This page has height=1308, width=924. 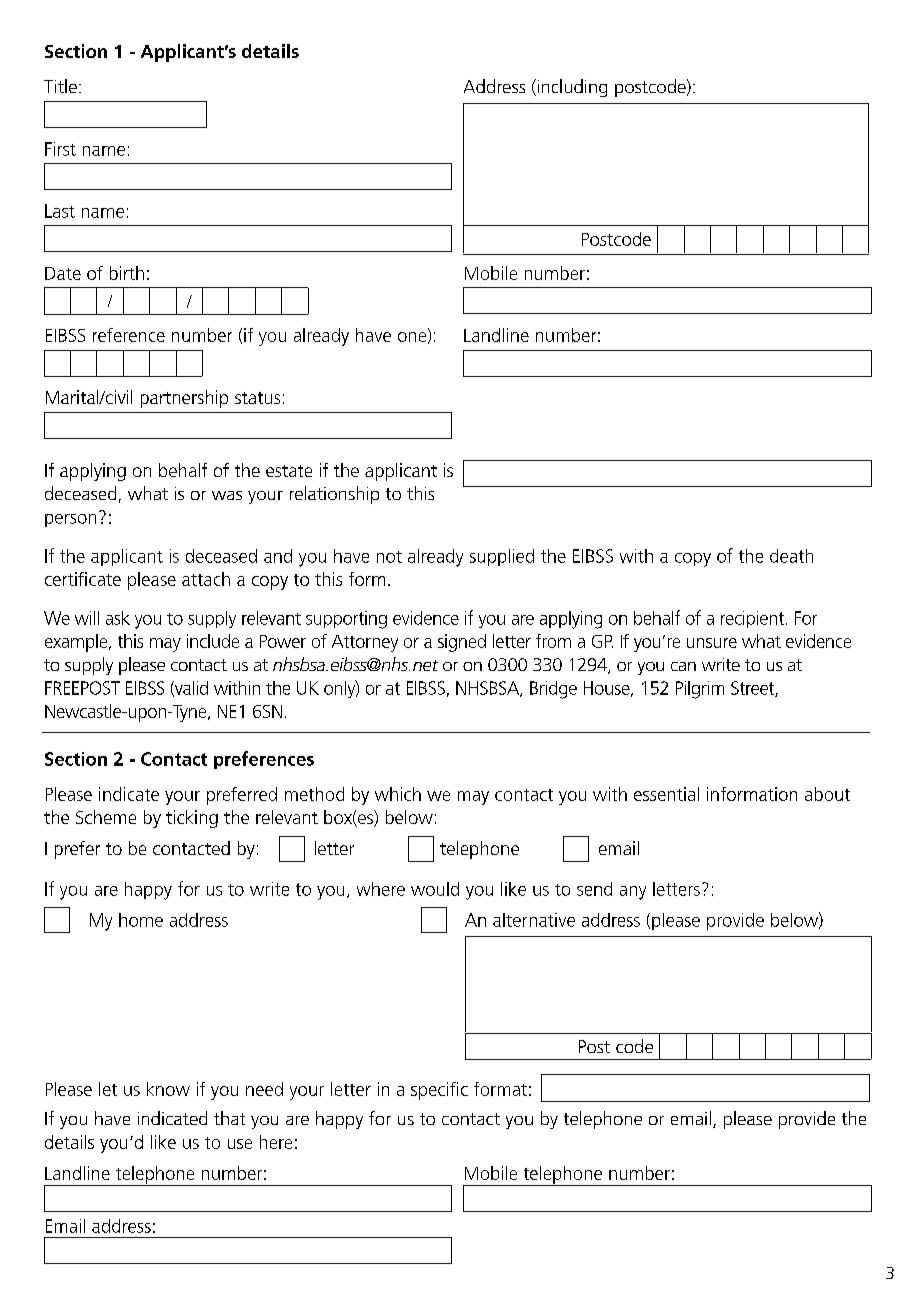 What do you see at coordinates (791, 556) in the page?
I see `death` at bounding box center [791, 556].
